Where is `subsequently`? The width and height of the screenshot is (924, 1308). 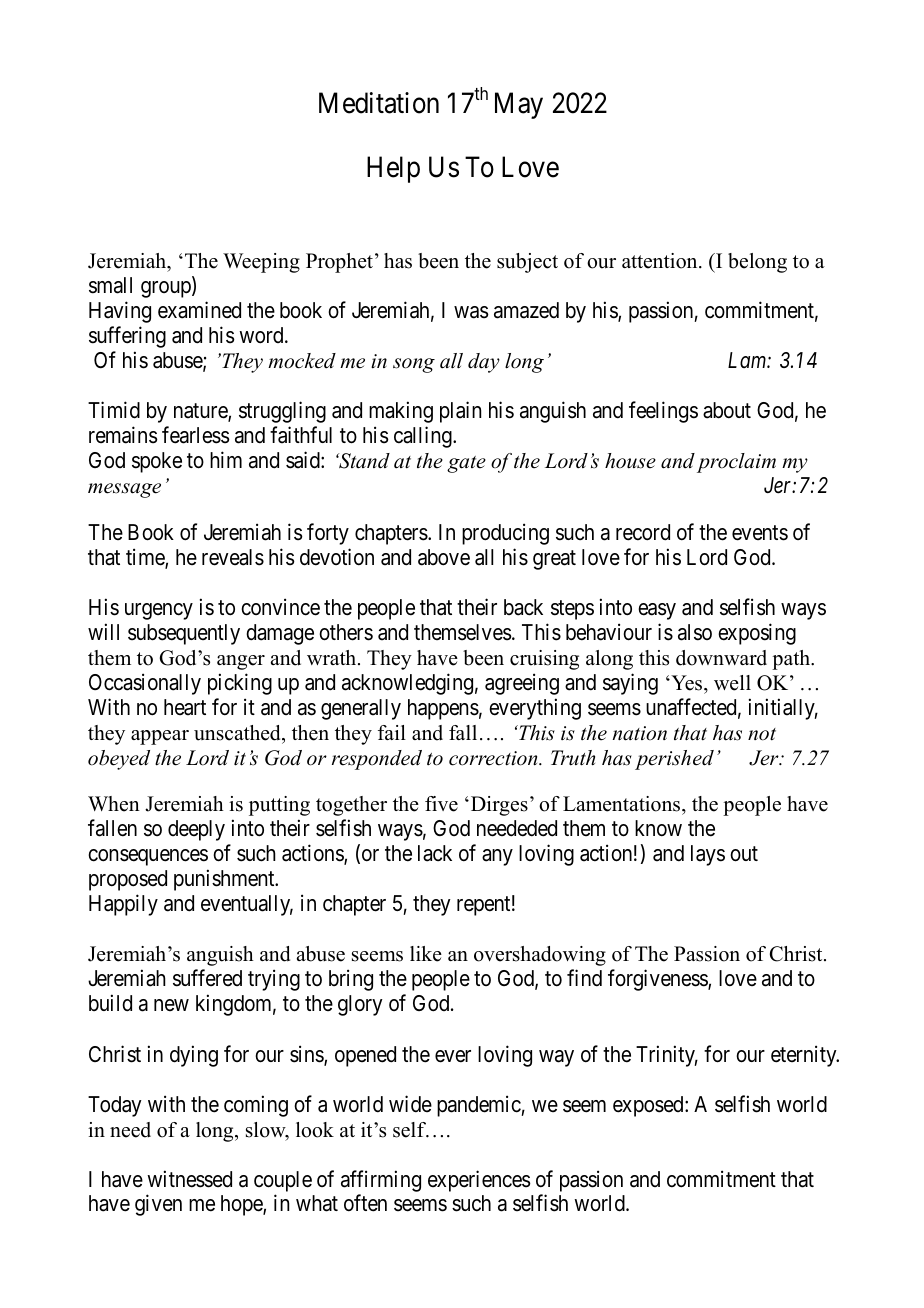
subsequently is located at coordinates (184, 634).
